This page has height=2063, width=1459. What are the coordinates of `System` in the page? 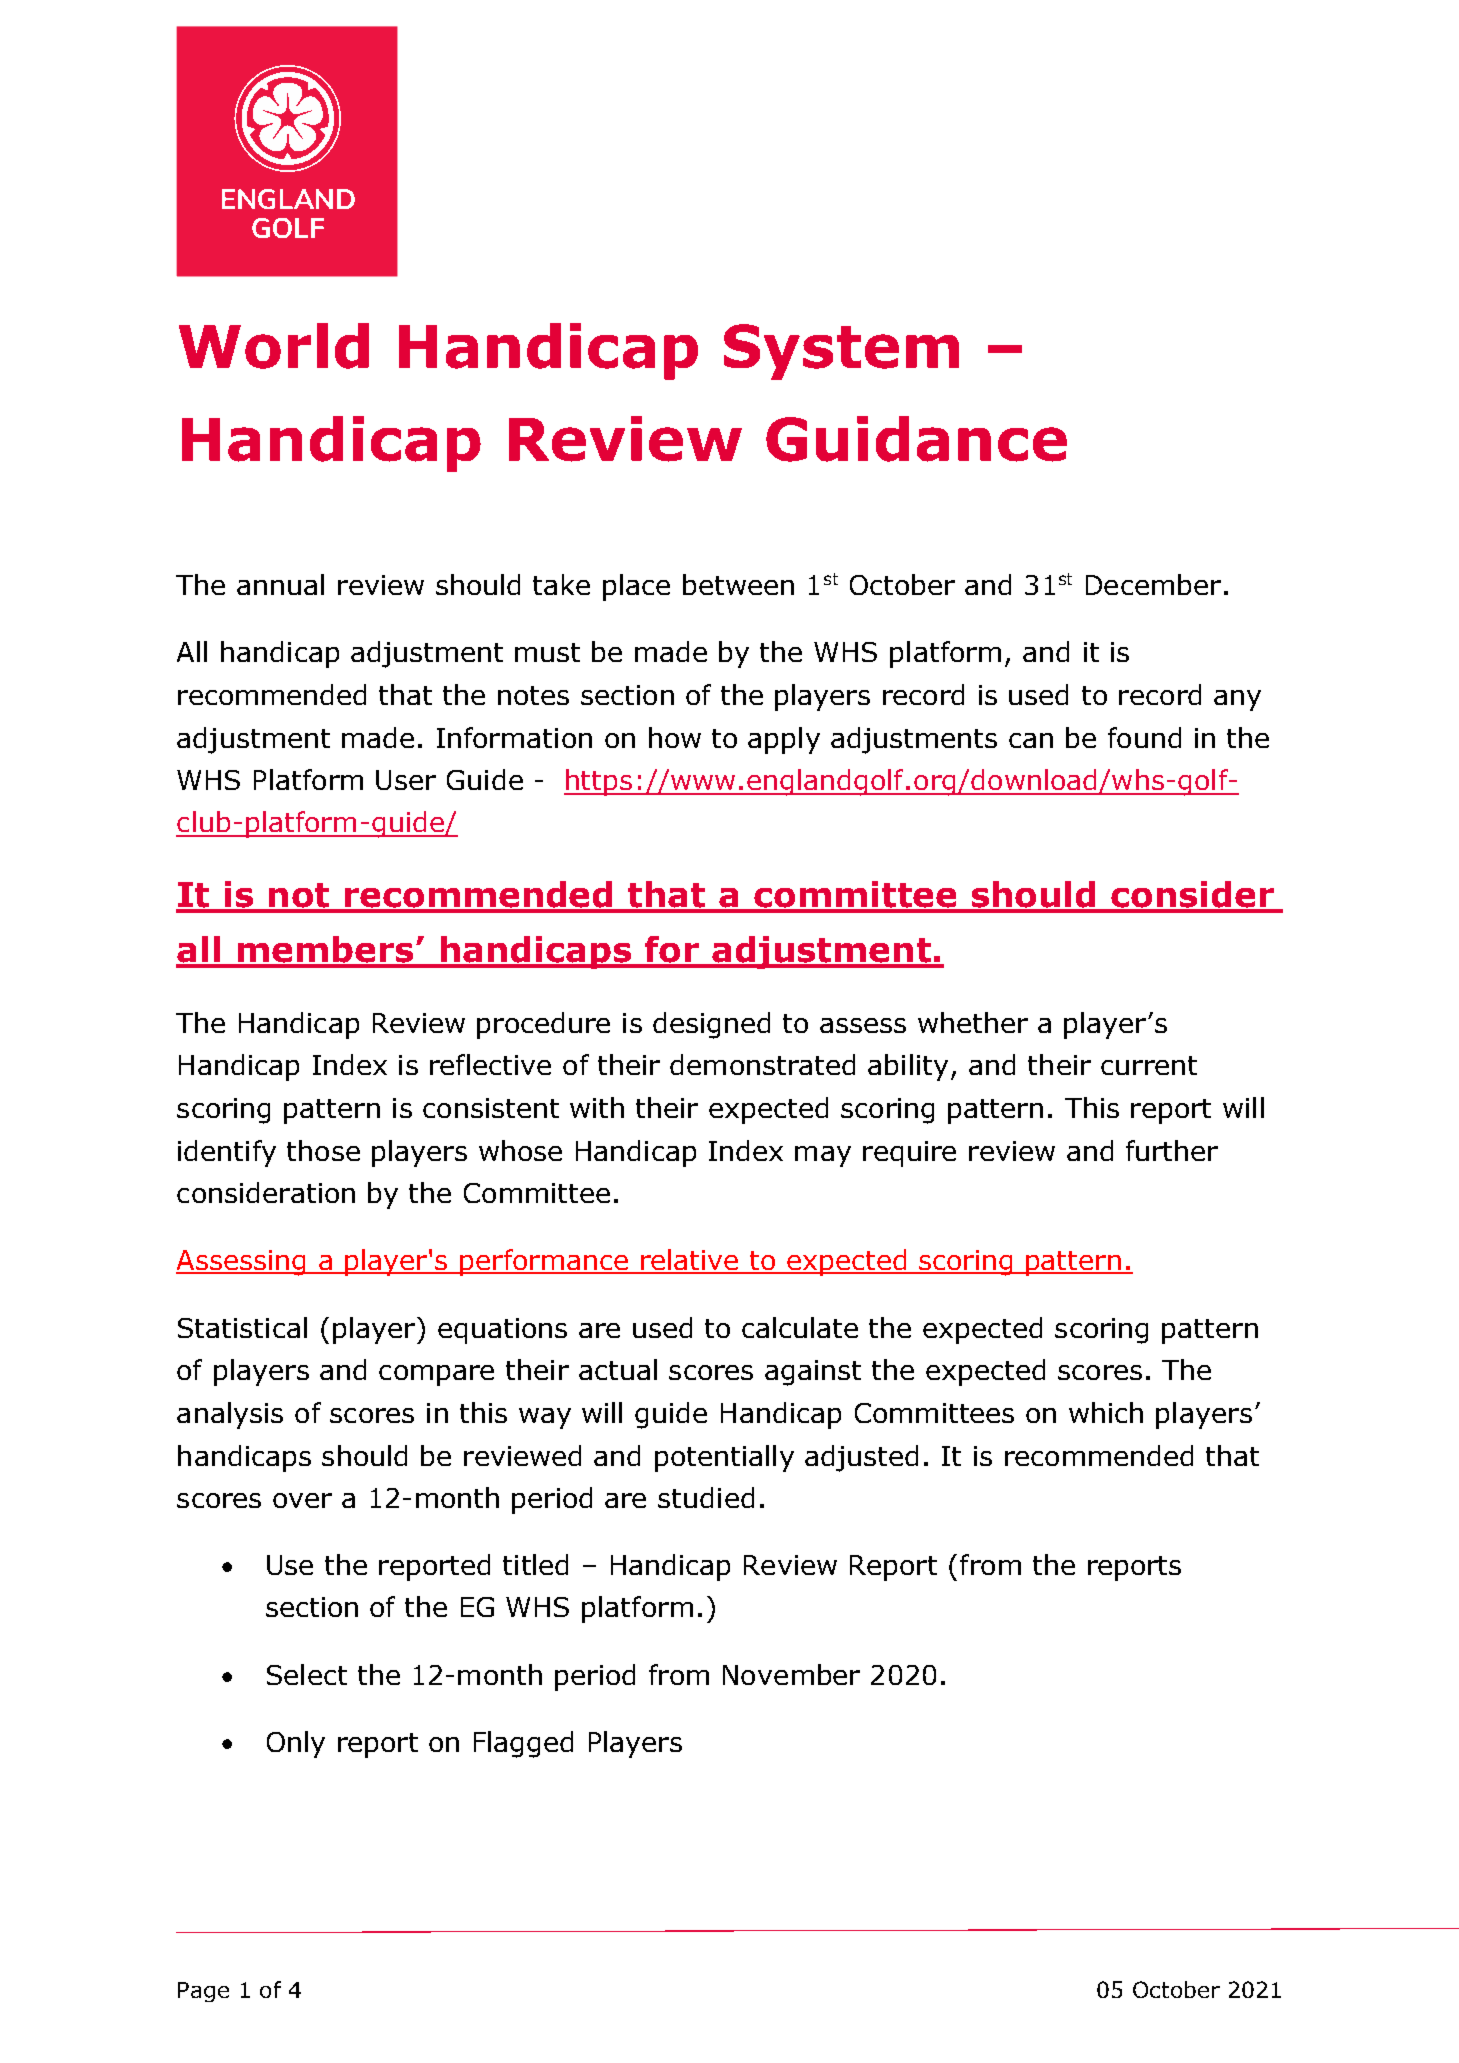 It's located at (841, 352).
